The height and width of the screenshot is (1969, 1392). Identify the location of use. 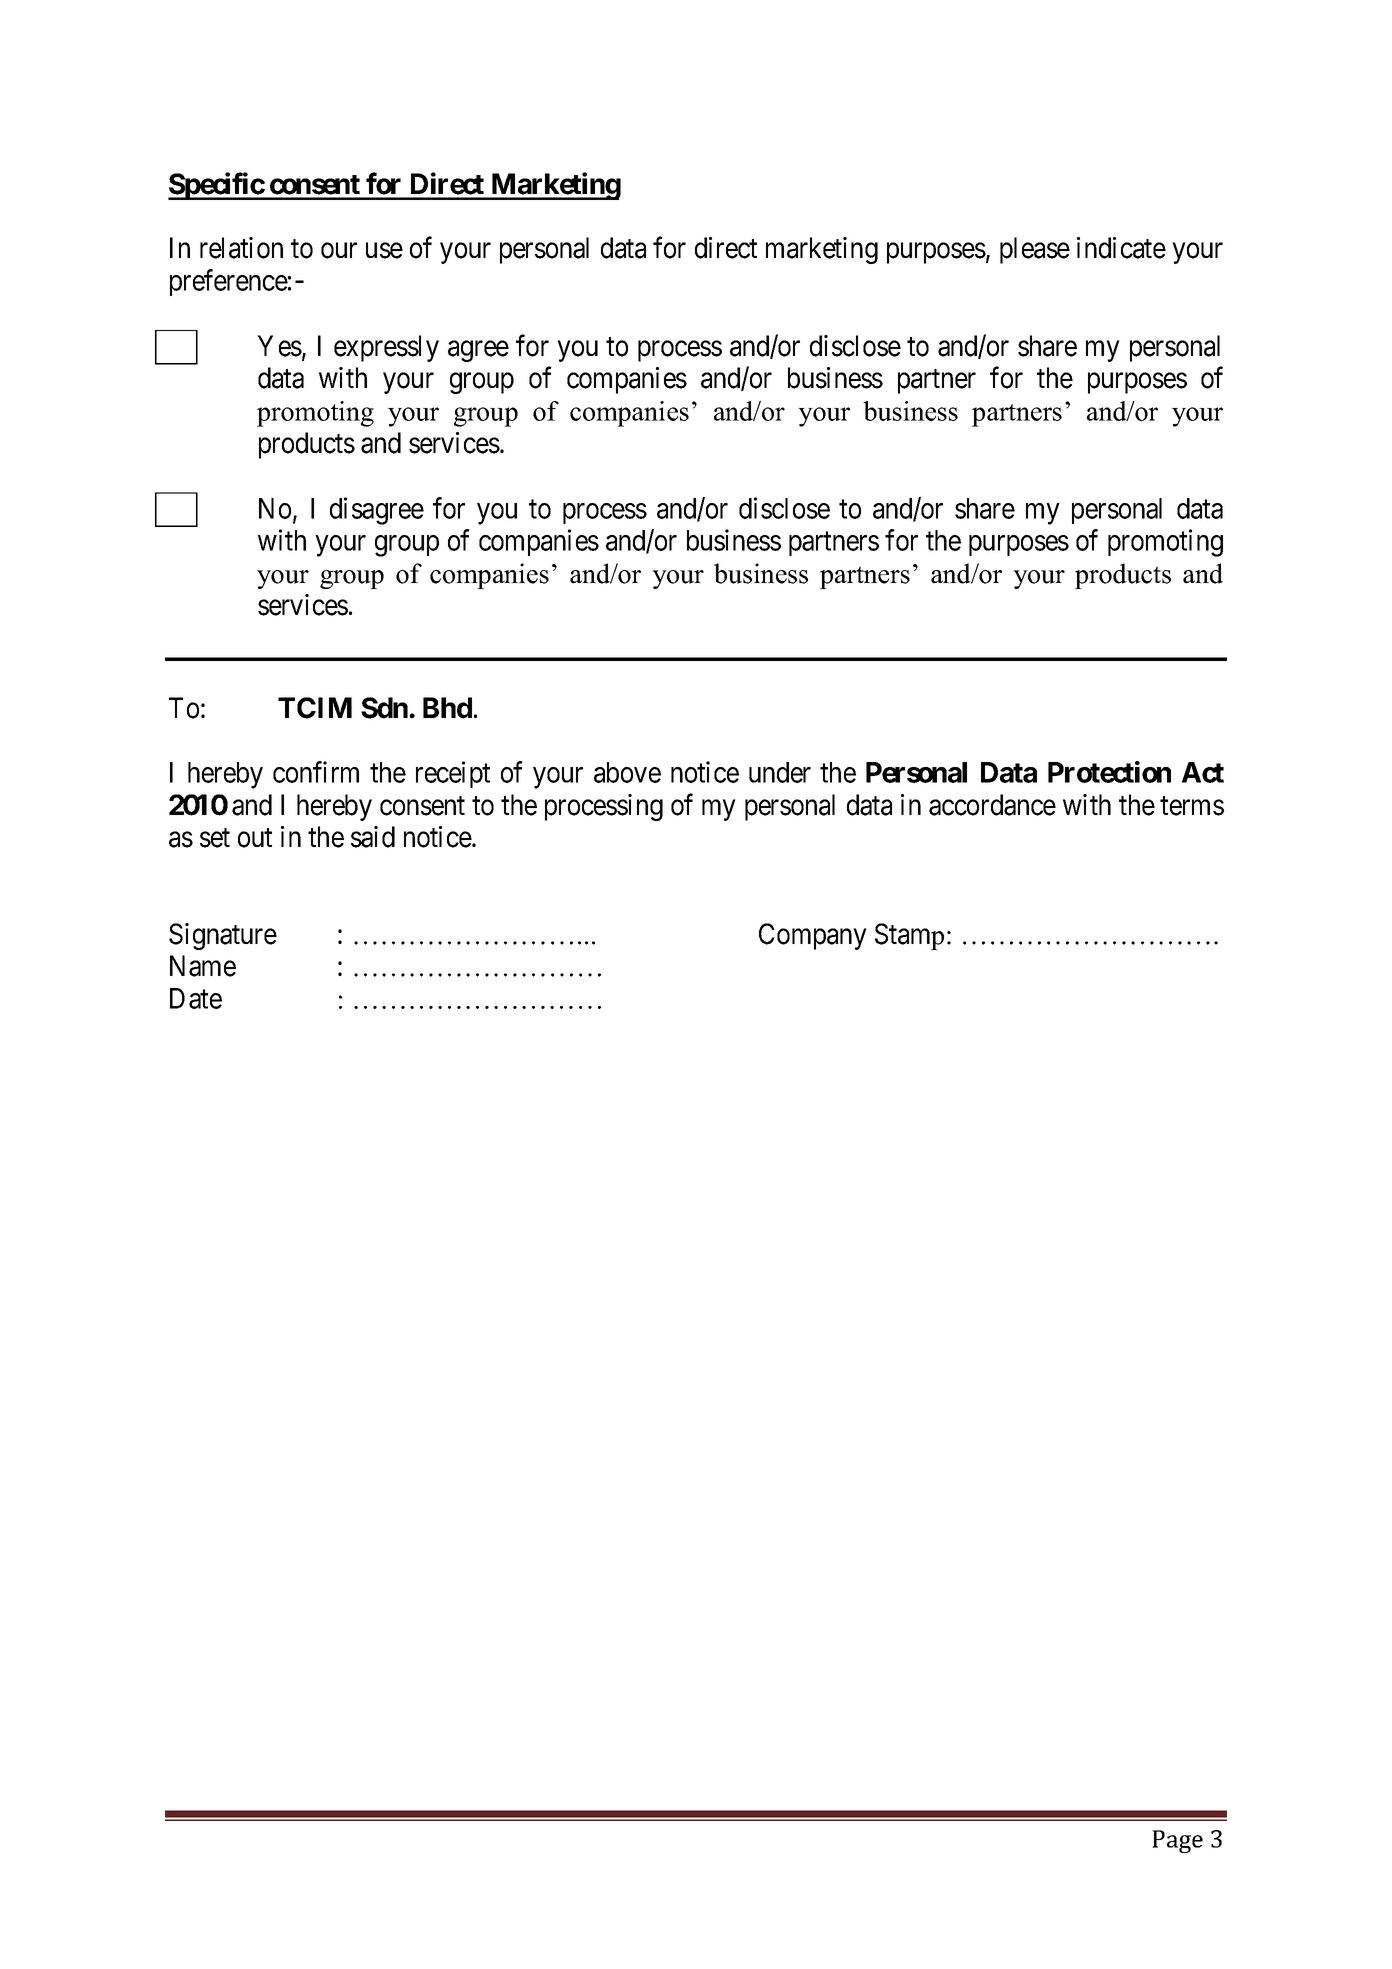
(384, 251).
